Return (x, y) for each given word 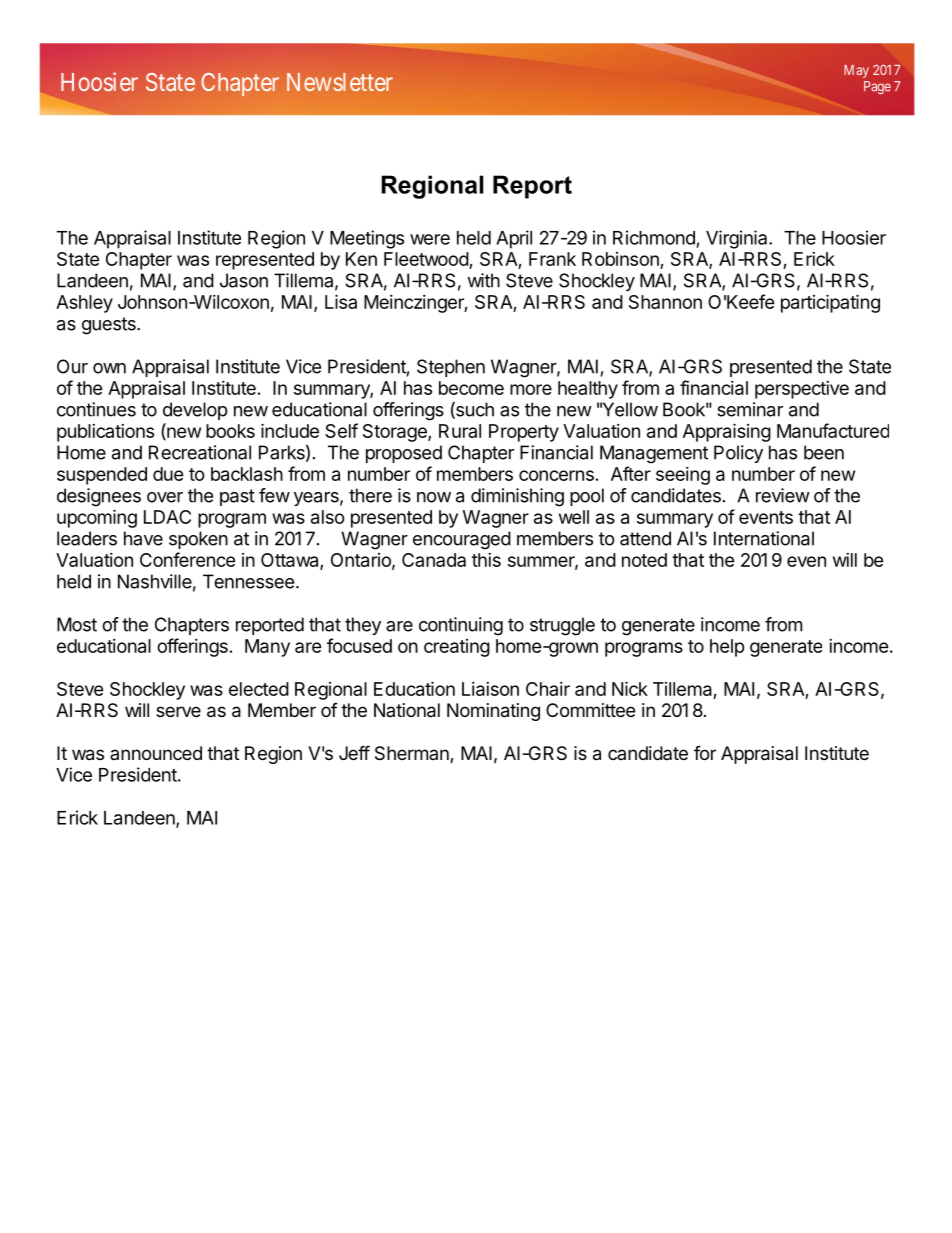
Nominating (493, 712)
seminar (750, 409)
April (514, 239)
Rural (460, 431)
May (856, 71)
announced (156, 753)
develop (195, 411)
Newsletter (340, 82)
